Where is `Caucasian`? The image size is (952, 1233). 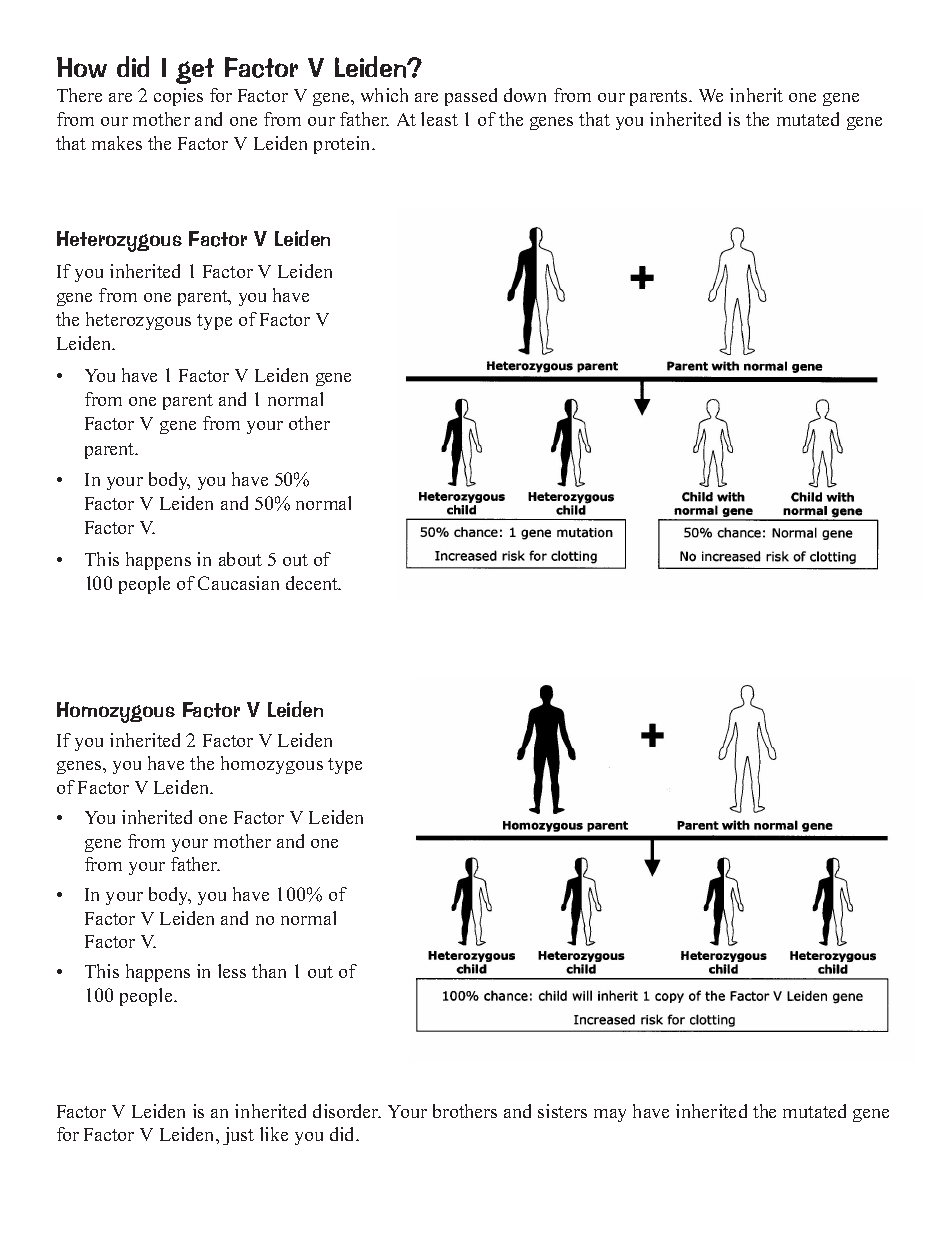
Caucasian is located at coordinates (238, 583).
